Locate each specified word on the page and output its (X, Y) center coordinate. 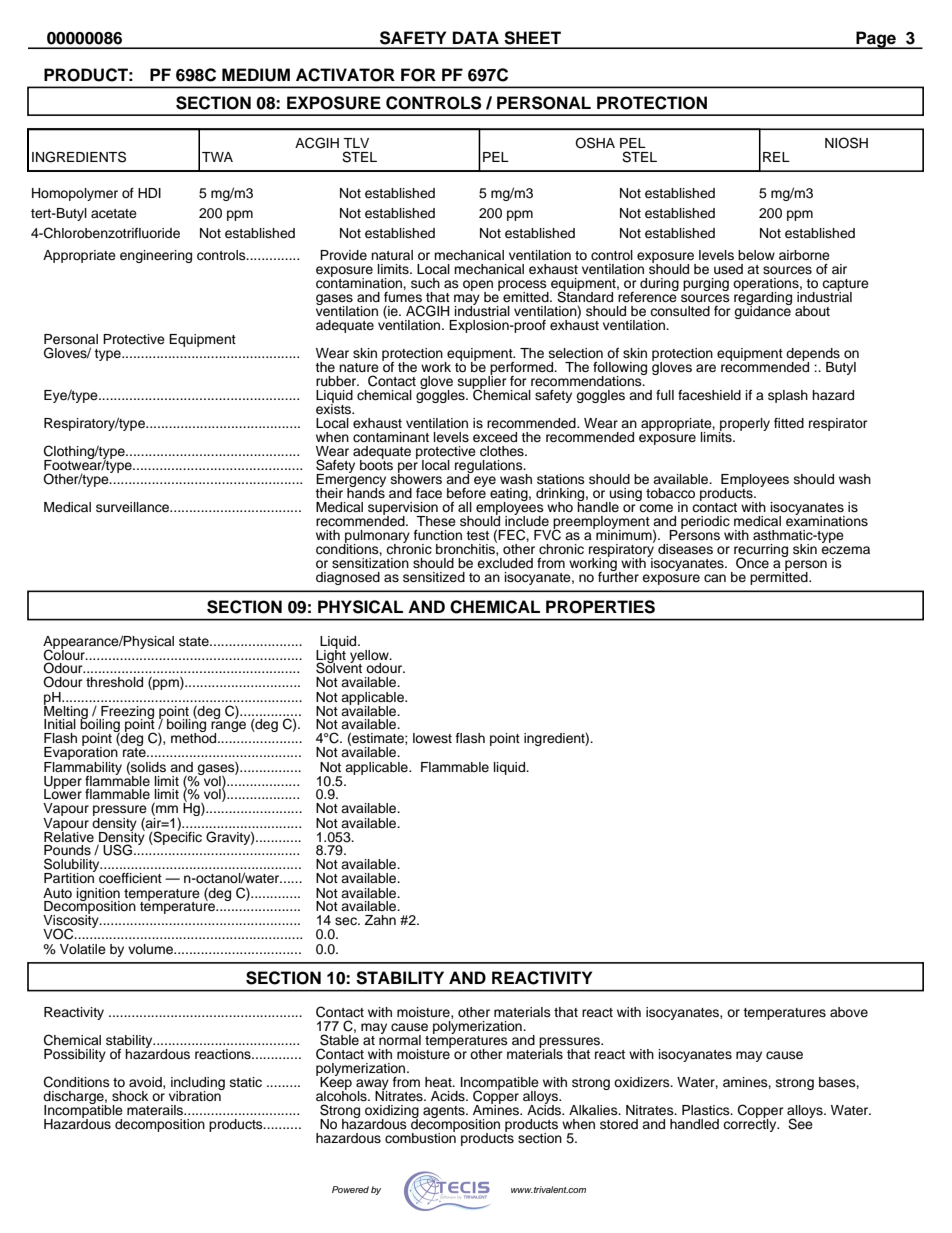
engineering (156, 256)
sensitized (434, 577)
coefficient (130, 878)
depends (813, 355)
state (195, 641)
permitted (780, 577)
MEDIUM (256, 75)
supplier (482, 382)
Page (876, 40)
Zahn (380, 920)
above (849, 1012)
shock (130, 1096)
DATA (476, 37)
